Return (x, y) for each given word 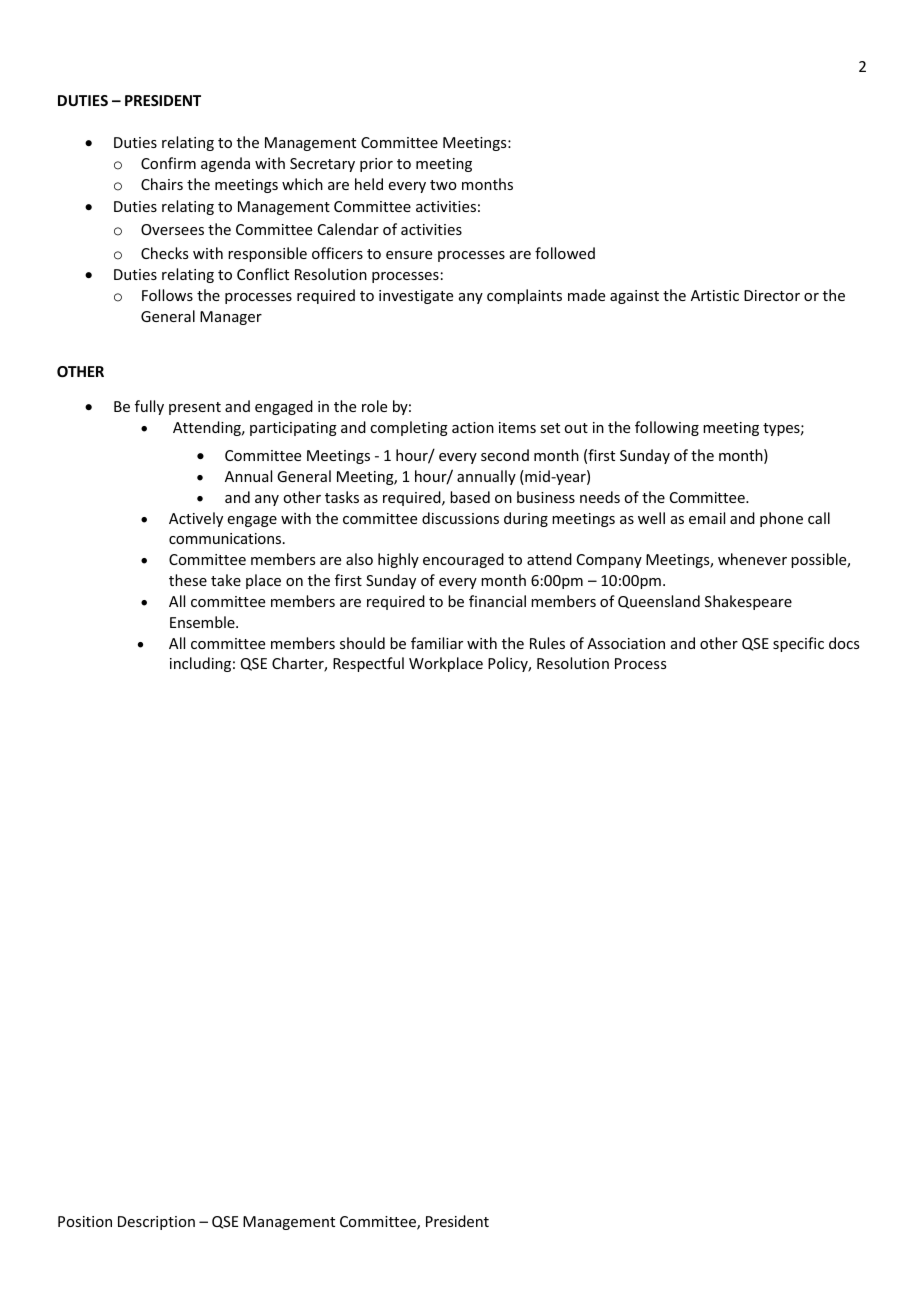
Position (85, 1221)
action (473, 427)
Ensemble (203, 622)
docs (844, 643)
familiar (437, 643)
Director (772, 295)
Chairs (162, 184)
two (443, 185)
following (667, 428)
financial (497, 601)
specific (798, 644)
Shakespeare (748, 602)
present (195, 408)
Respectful (368, 664)
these (188, 580)
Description (156, 1223)
